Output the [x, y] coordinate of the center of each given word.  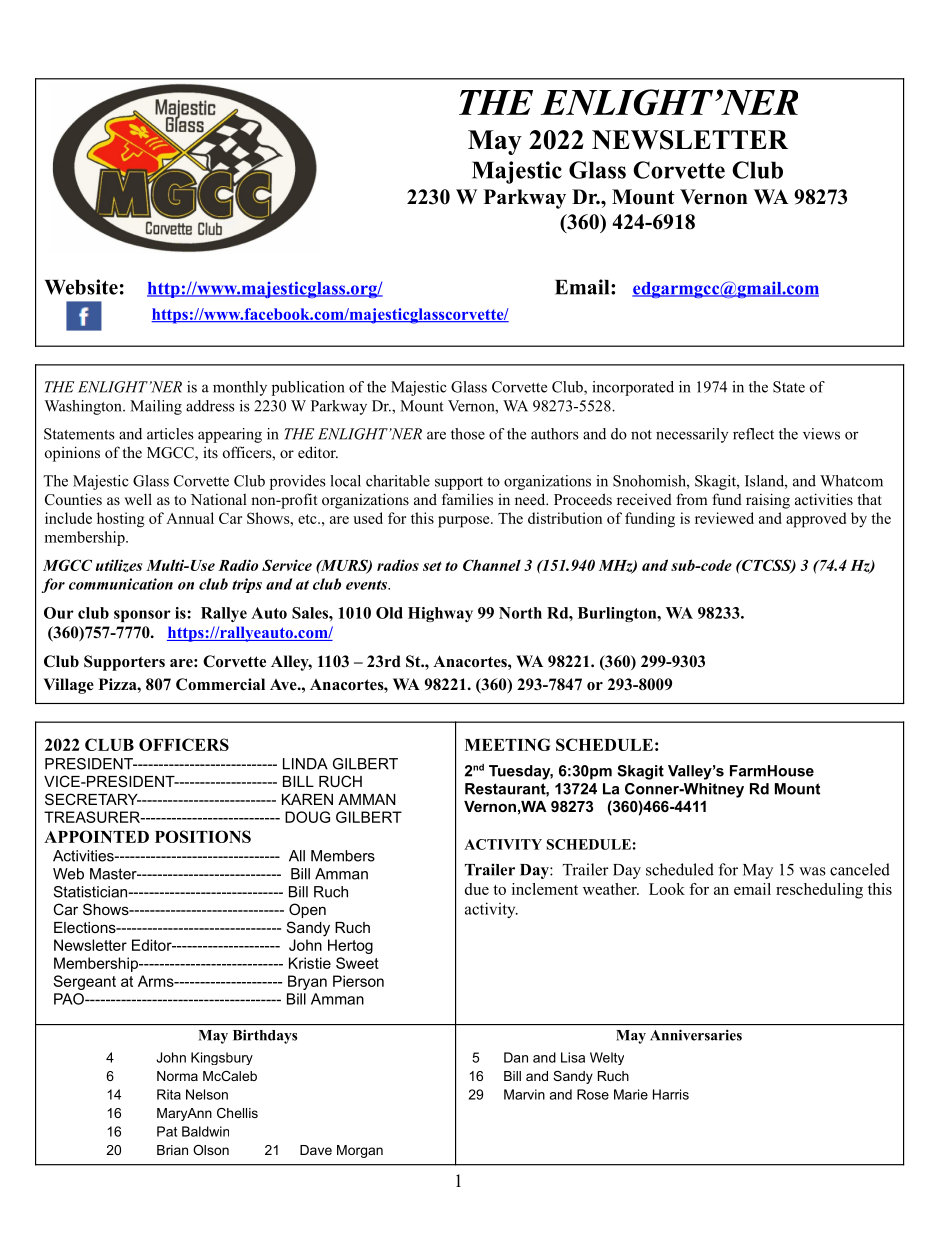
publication [308, 388]
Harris [671, 1094]
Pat [167, 1131]
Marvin [524, 1094]
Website [81, 287]
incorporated [633, 388]
